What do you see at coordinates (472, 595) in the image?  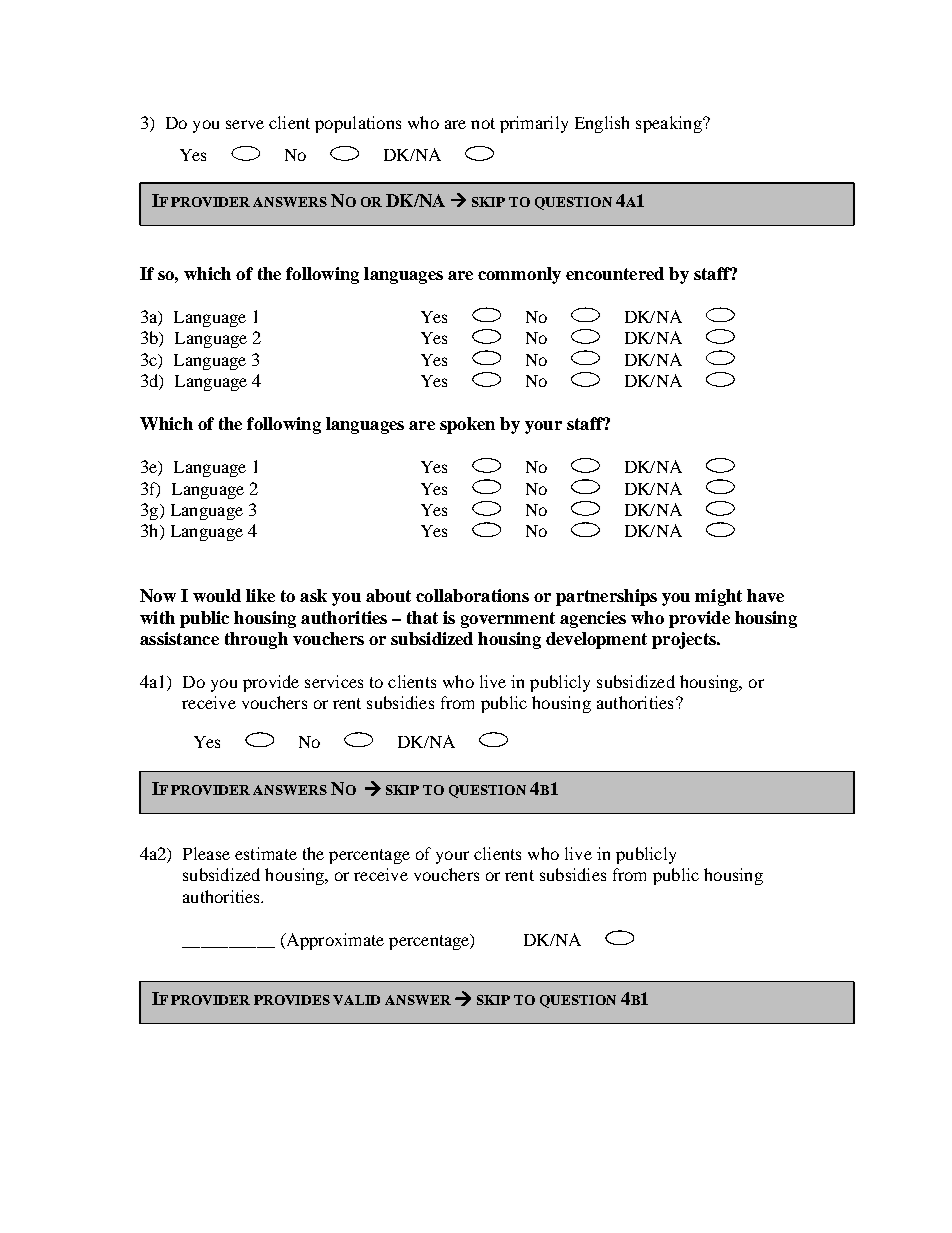 I see `collaborations` at bounding box center [472, 595].
